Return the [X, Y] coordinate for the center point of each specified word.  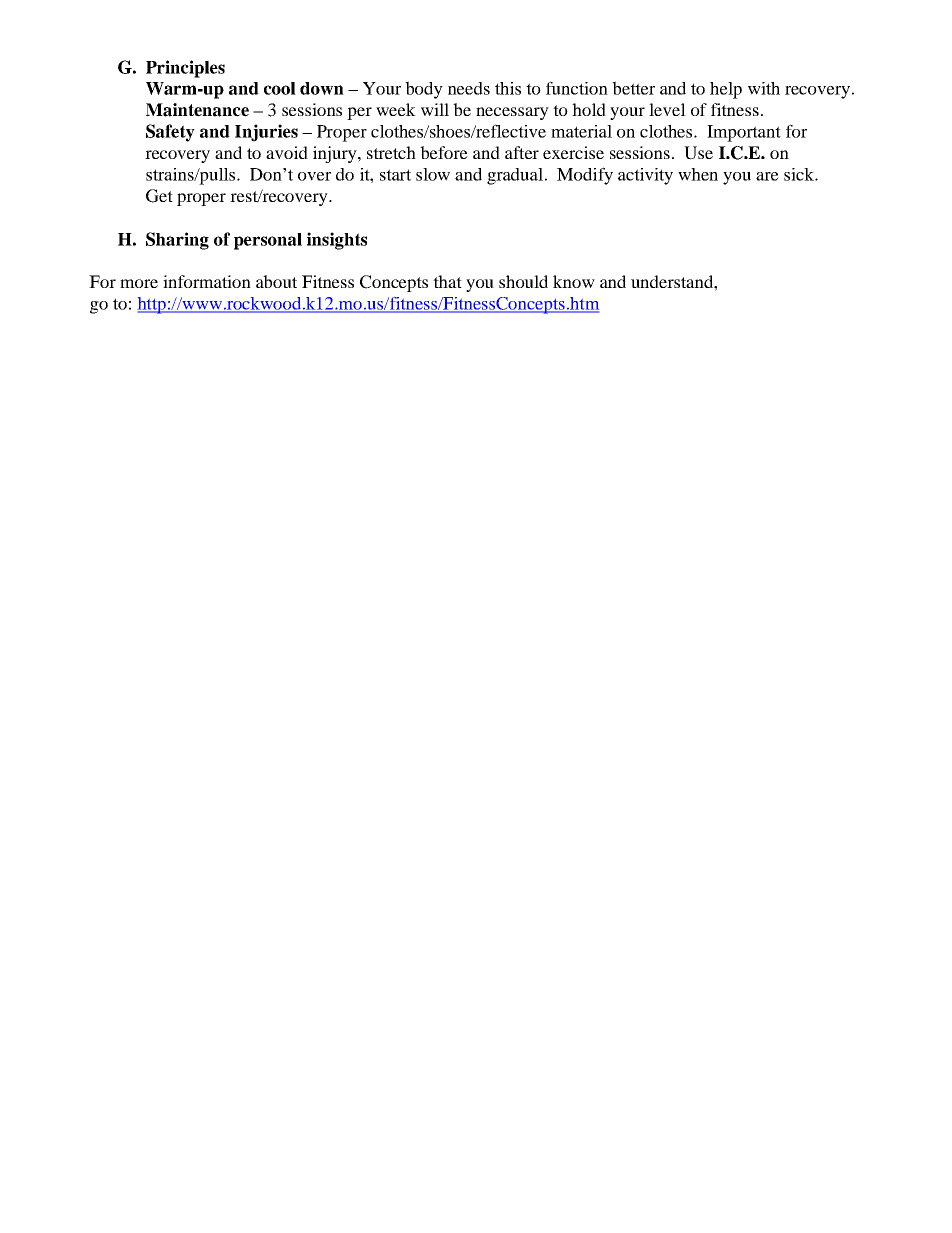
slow [433, 174]
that [447, 281]
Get [159, 196]
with [764, 88]
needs [469, 88]
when [698, 174]
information [207, 281]
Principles [185, 69]
